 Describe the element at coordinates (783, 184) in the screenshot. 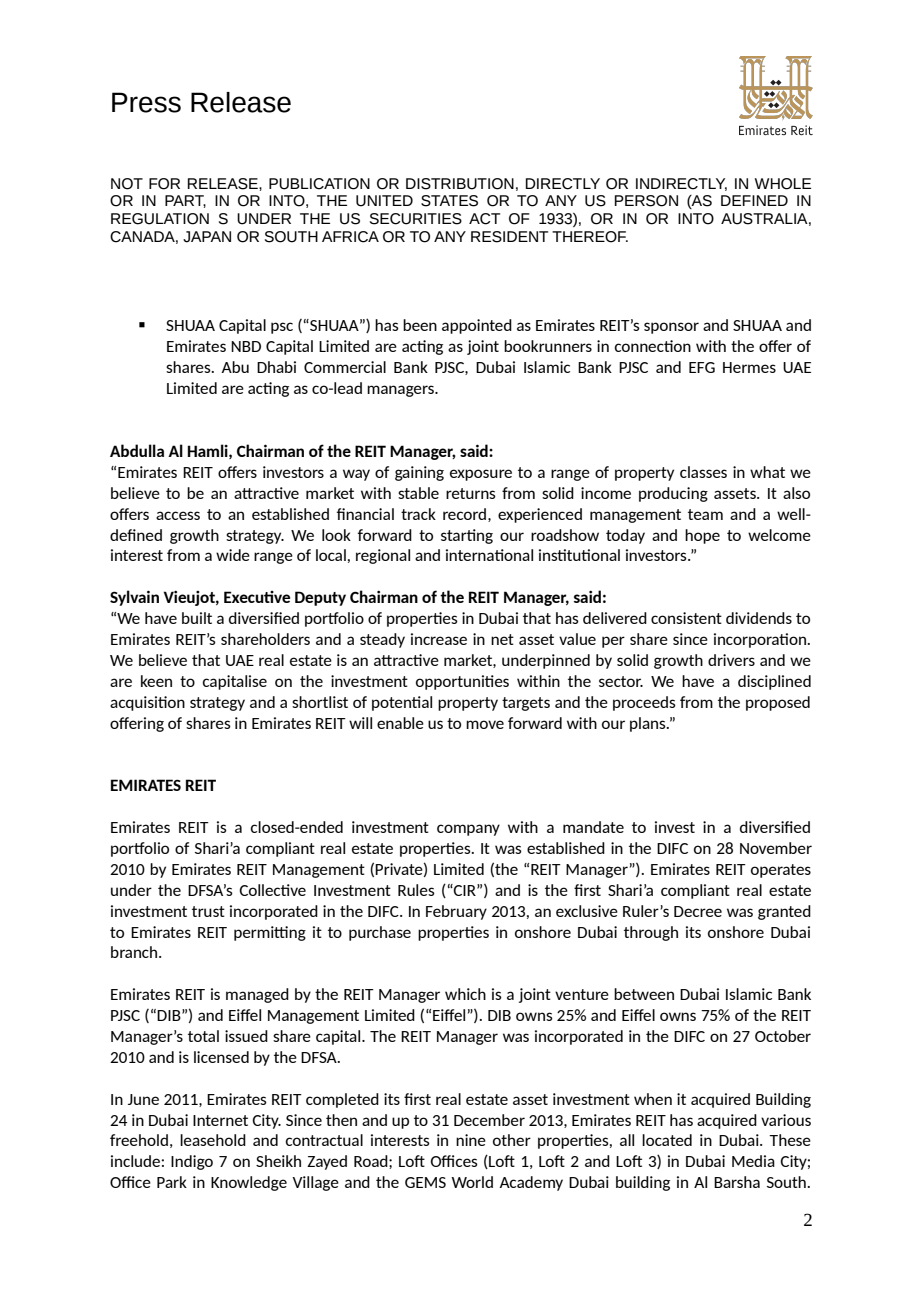

I see `WHOLE` at that location.
